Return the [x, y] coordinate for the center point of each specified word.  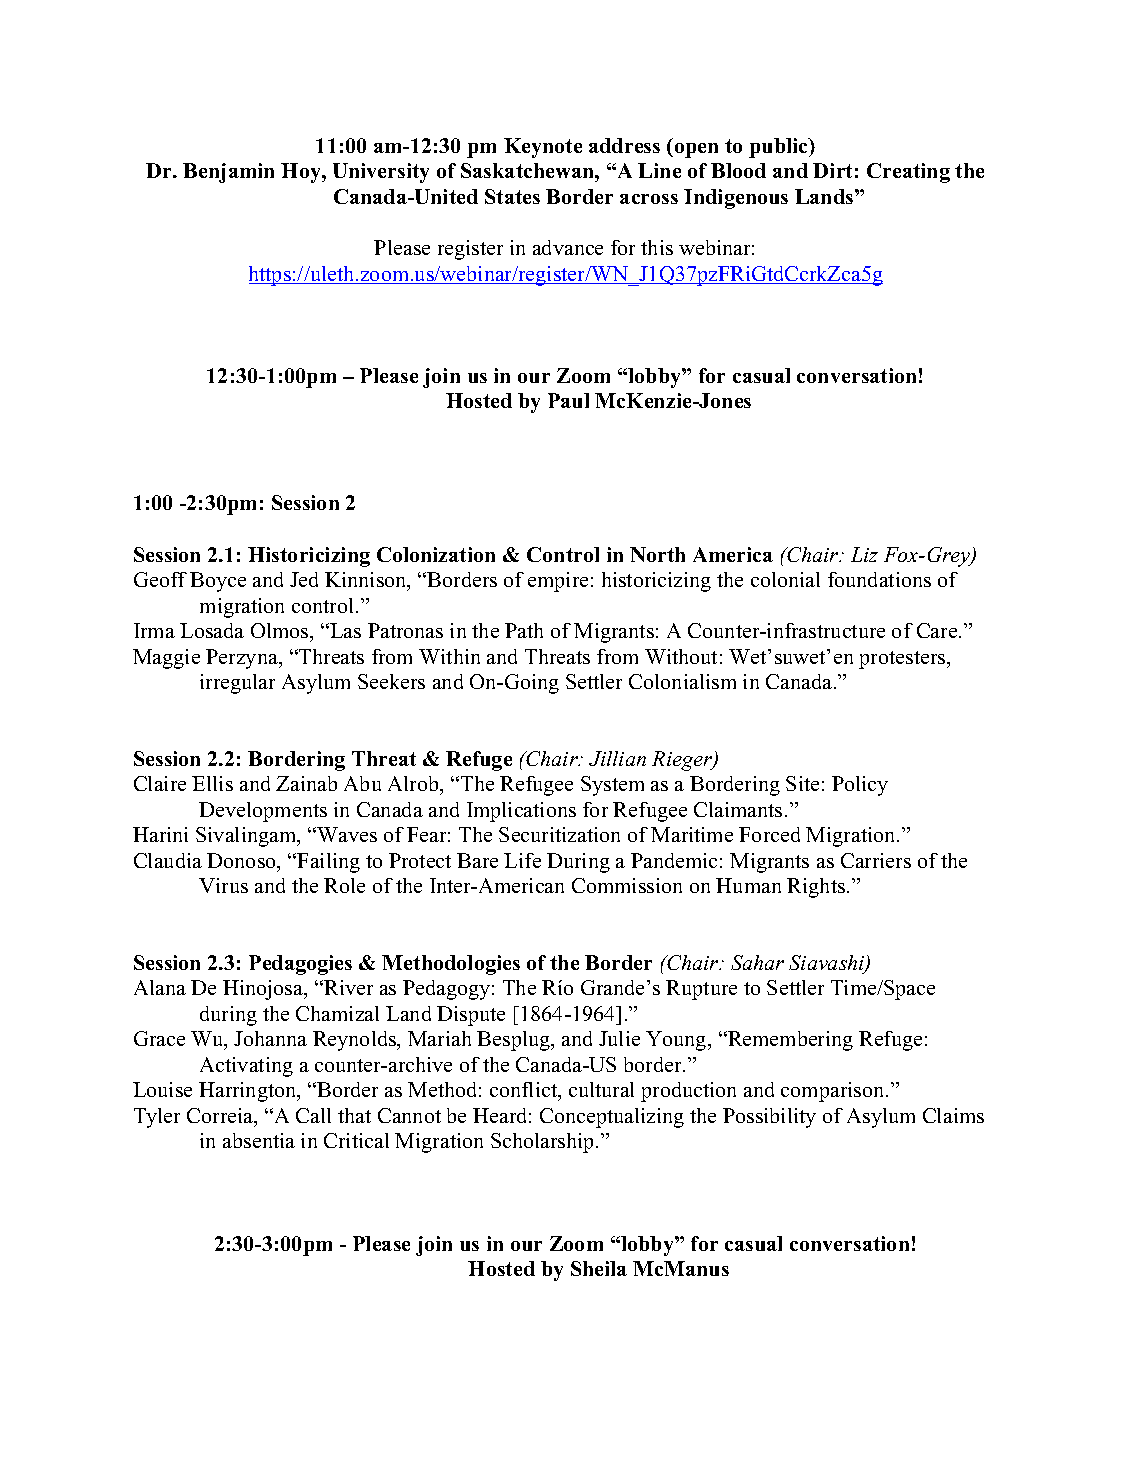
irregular [237, 684]
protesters [903, 660]
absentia [259, 1140]
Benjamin [228, 173]
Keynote [543, 148]
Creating [908, 173]
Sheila [599, 1268]
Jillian [617, 758]
